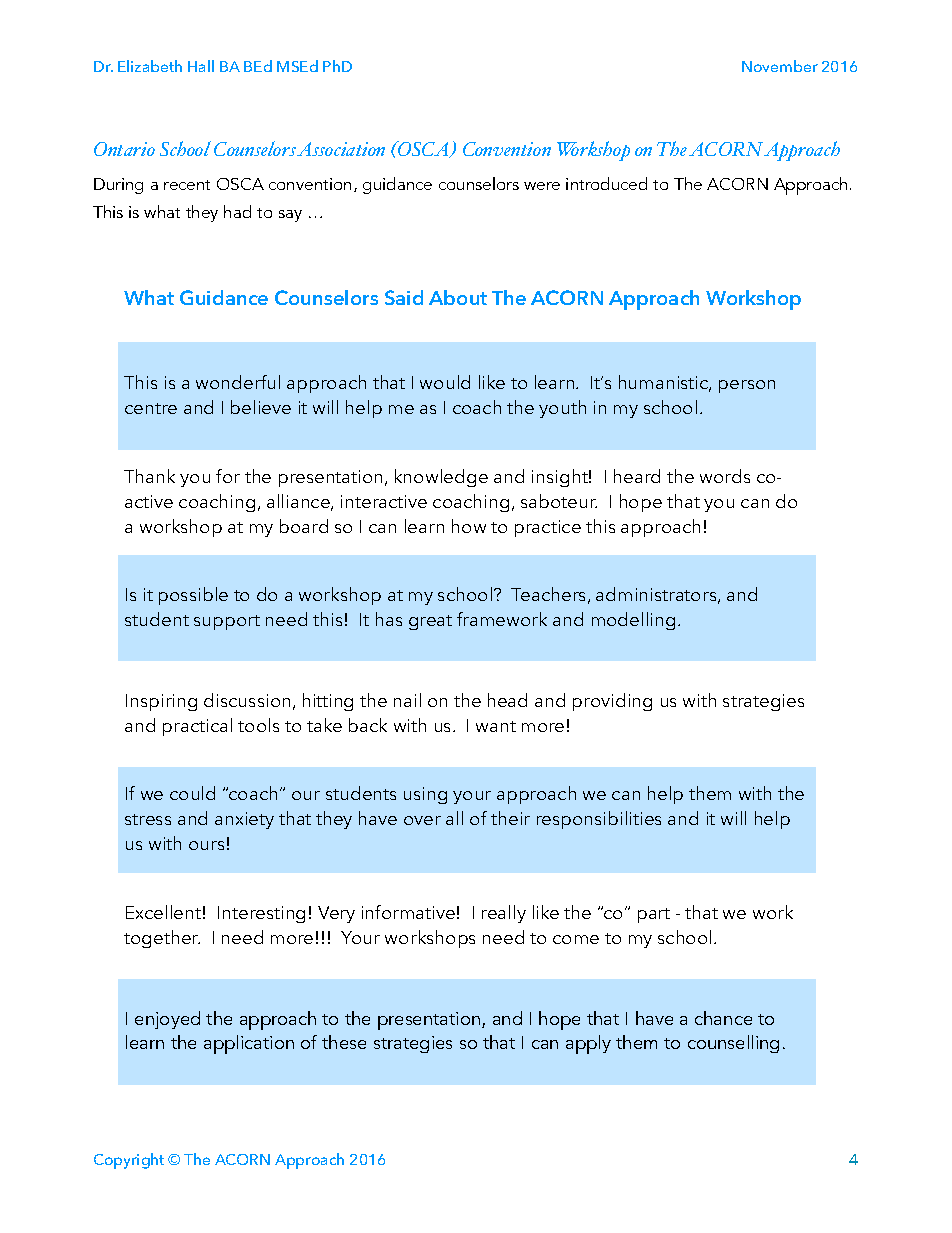 This image has height=1233, width=952. What do you see at coordinates (733, 1044) in the image?
I see `counselling` at bounding box center [733, 1044].
